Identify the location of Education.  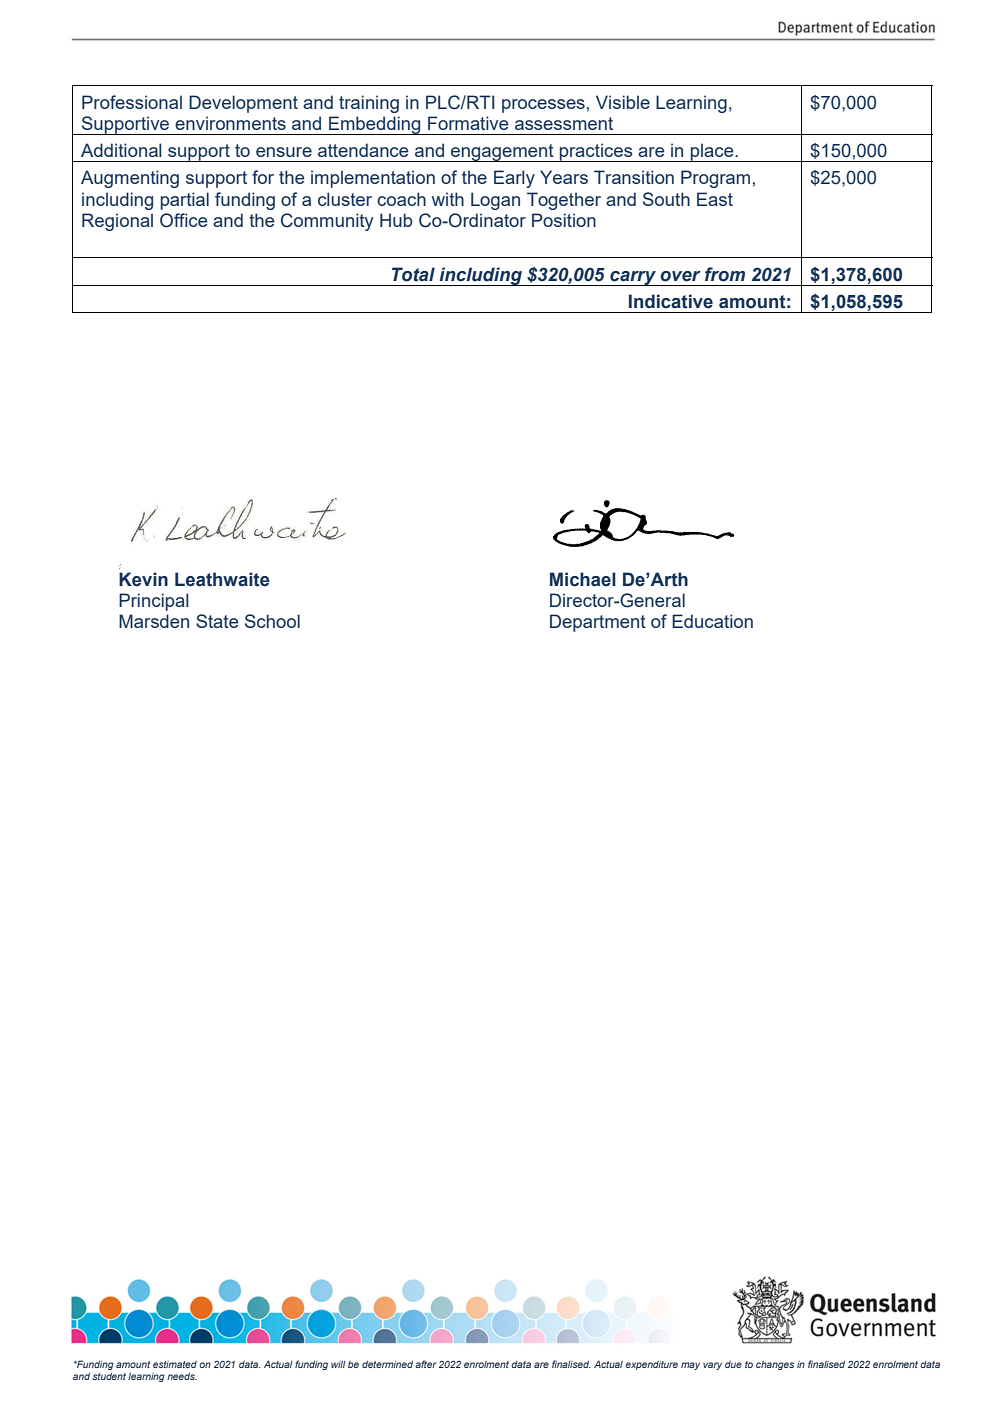
(712, 621).
